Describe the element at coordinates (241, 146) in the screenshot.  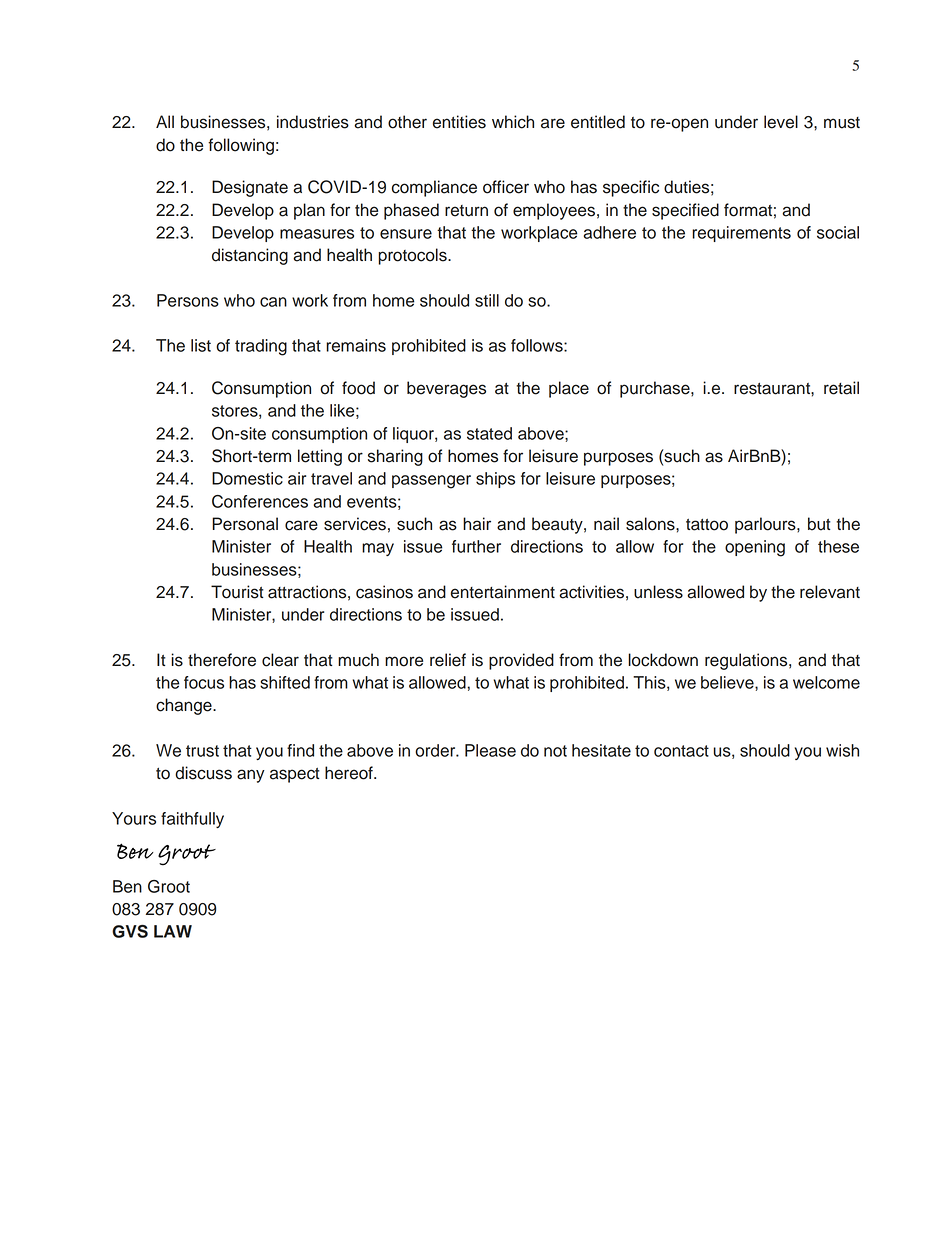
I see `following` at that location.
